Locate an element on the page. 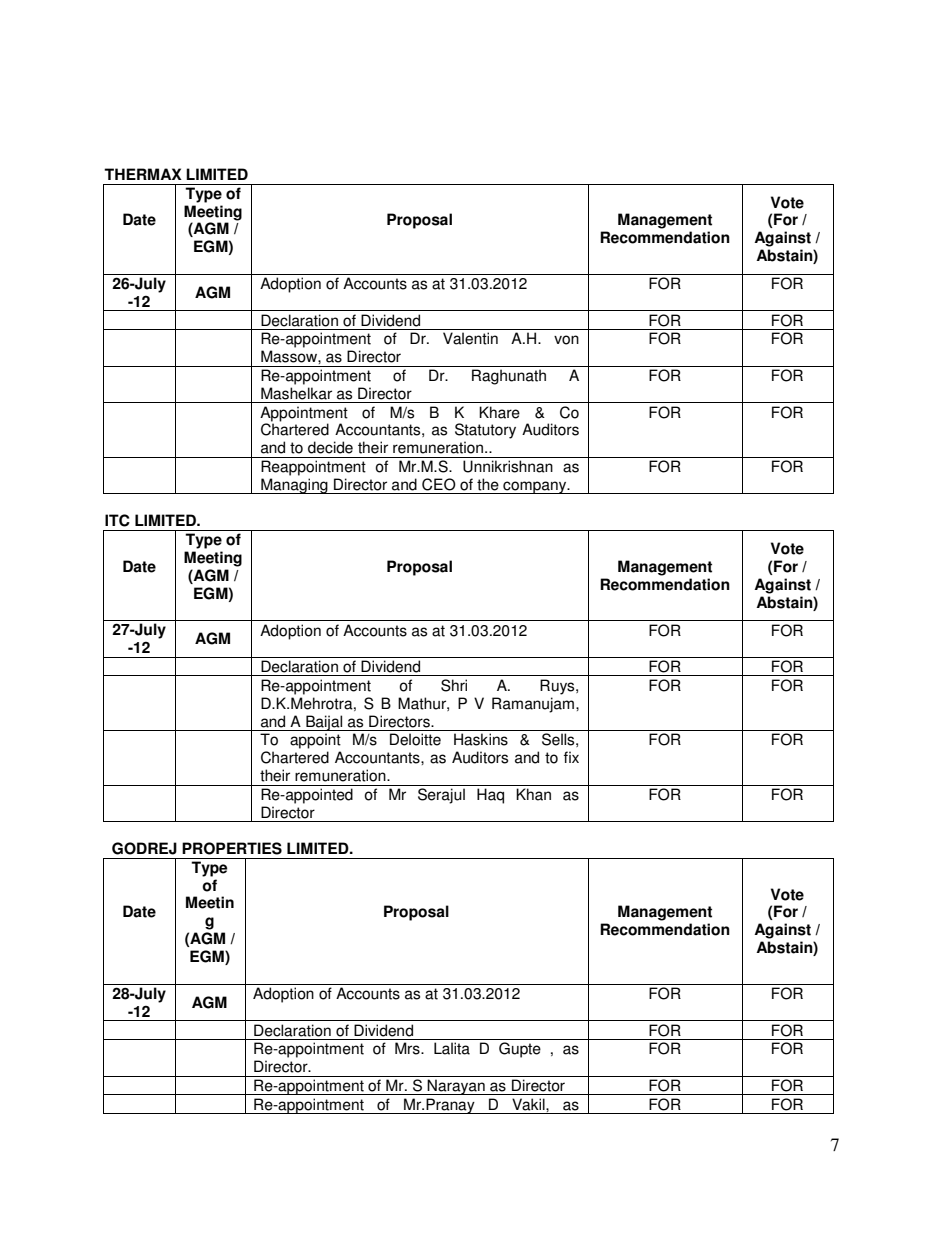 This image has height=1233, width=952. Lalita is located at coordinates (452, 1048).
